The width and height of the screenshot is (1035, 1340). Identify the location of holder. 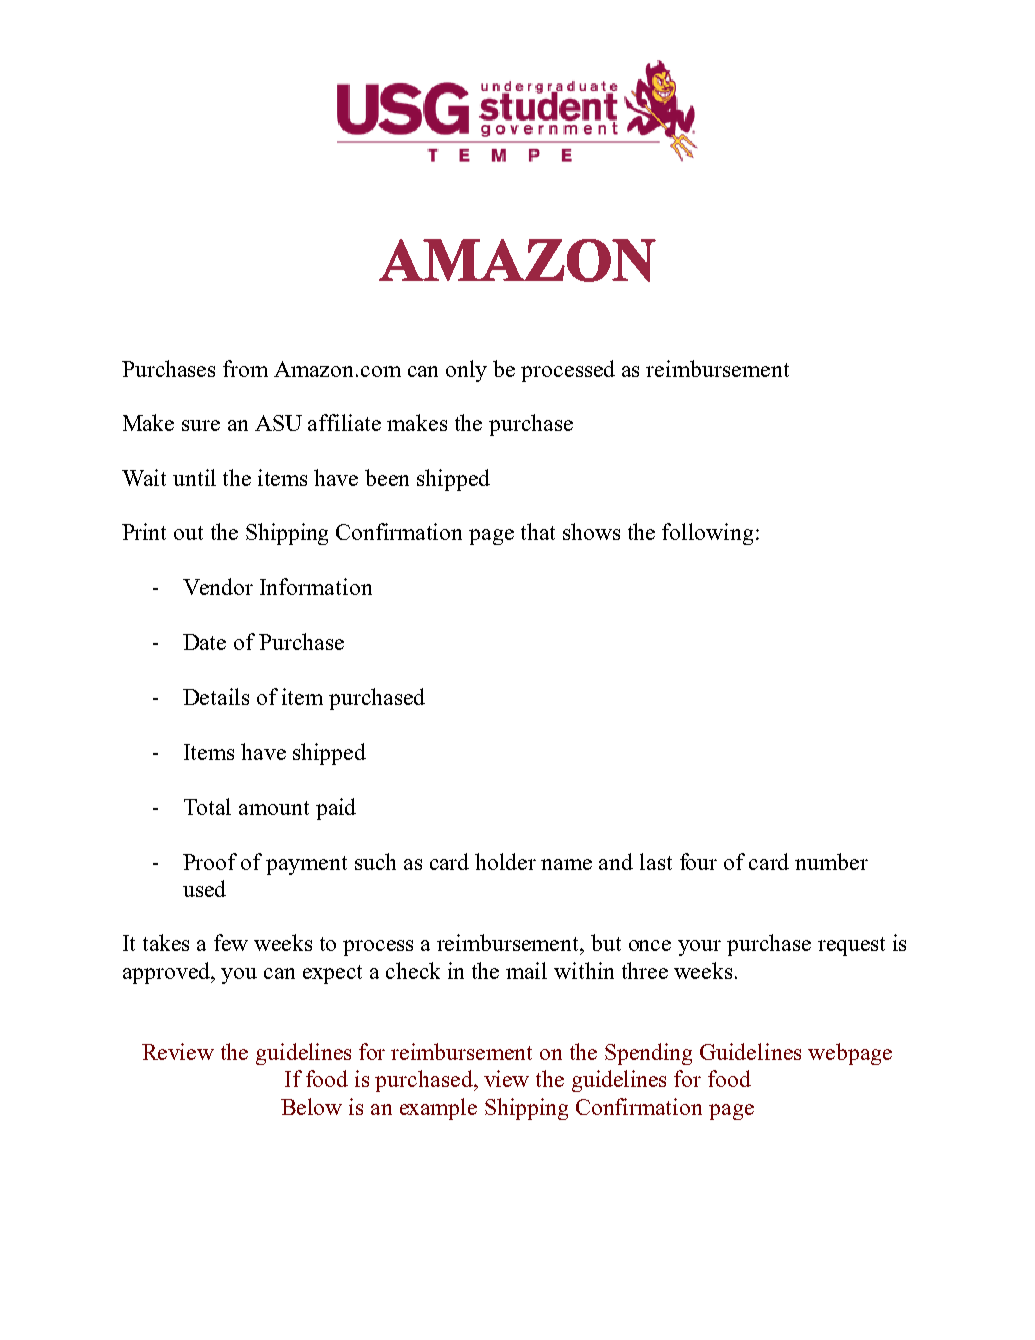
(505, 861).
